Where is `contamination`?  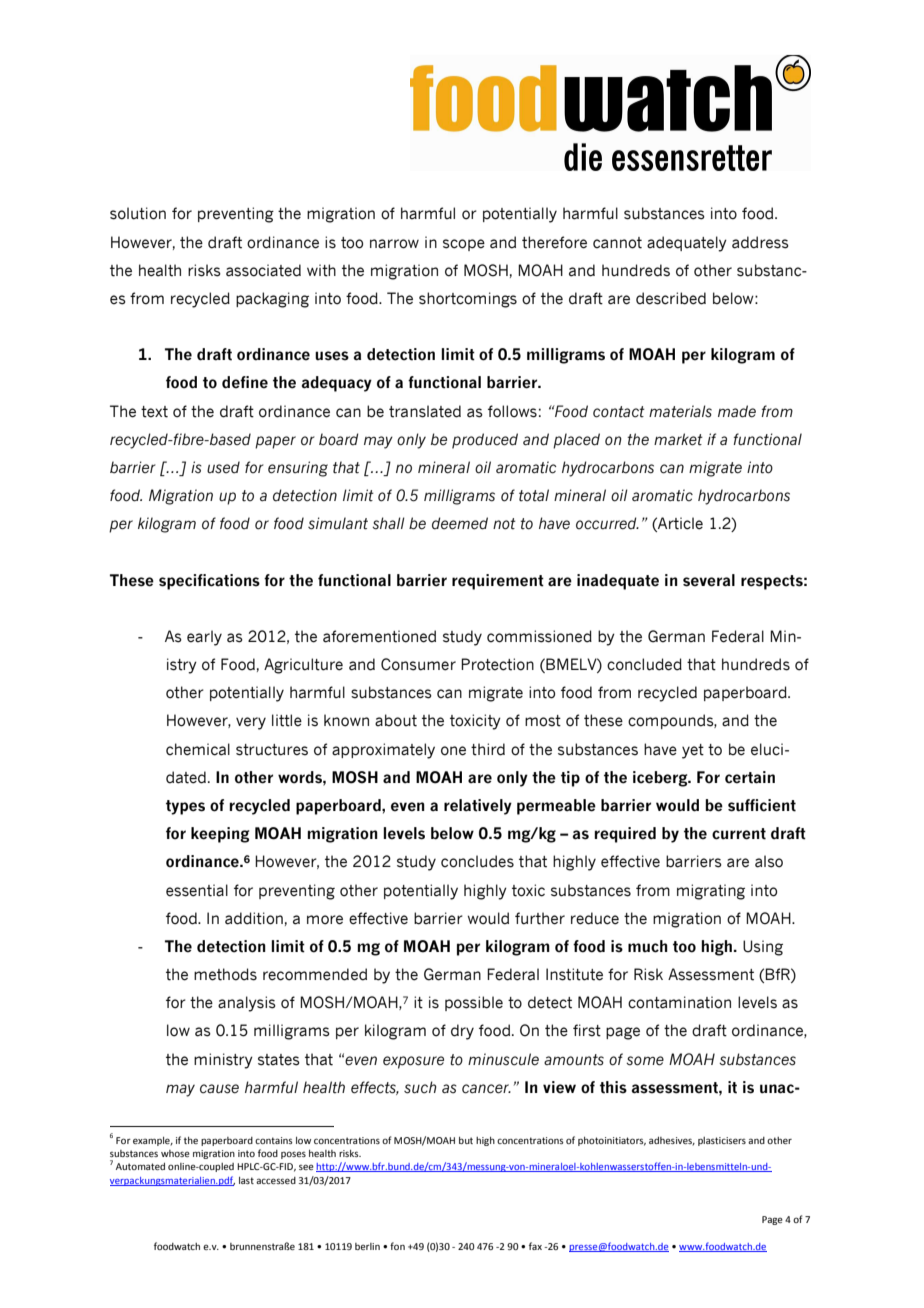
contamination is located at coordinates (679, 1002).
